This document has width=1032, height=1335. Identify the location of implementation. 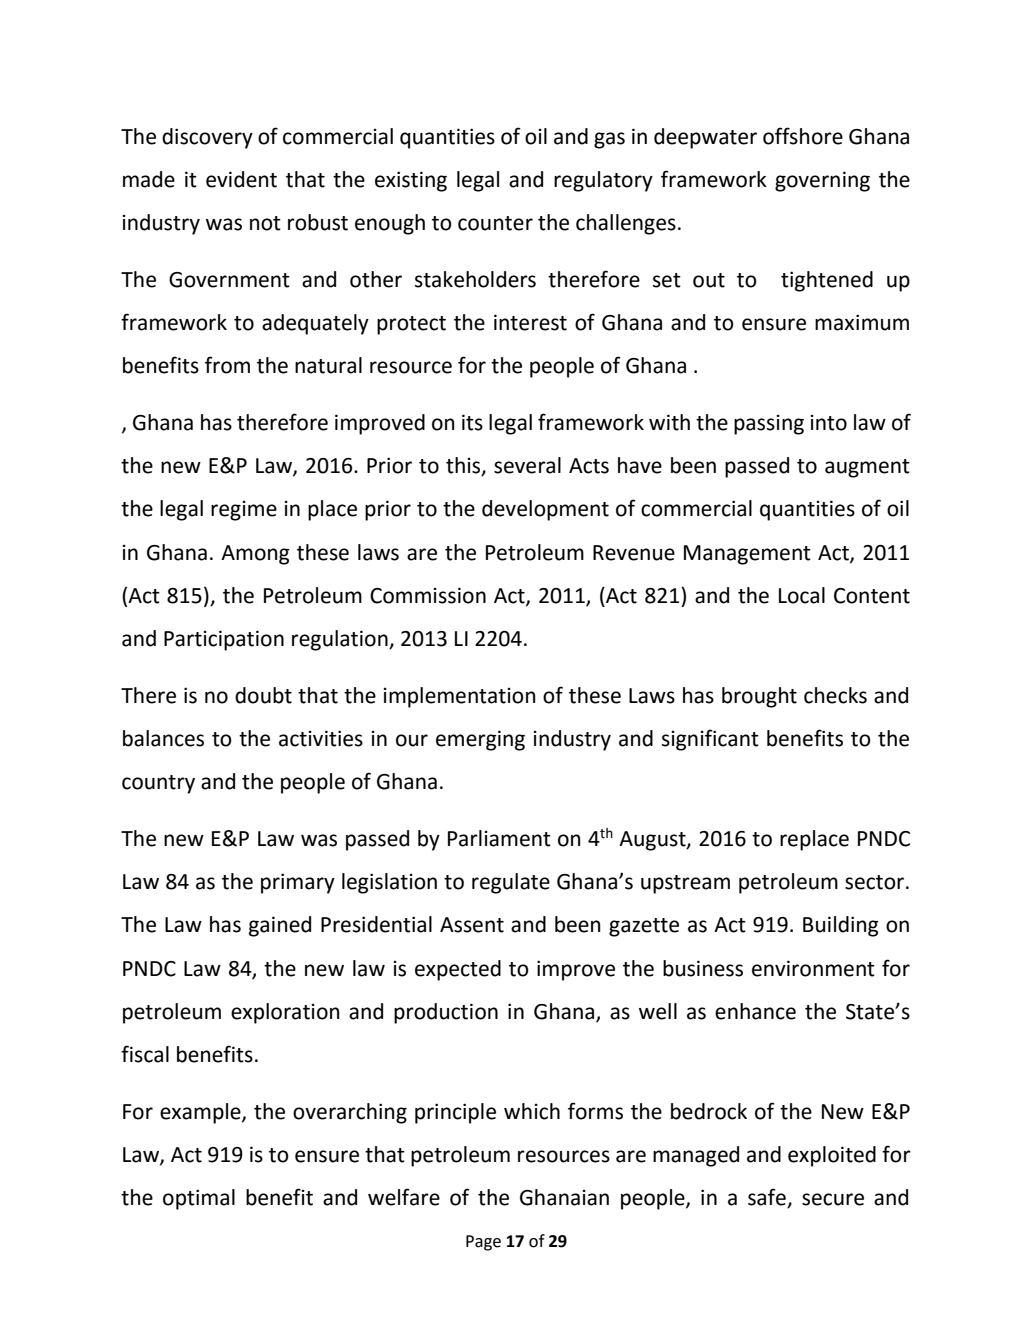
(459, 697).
